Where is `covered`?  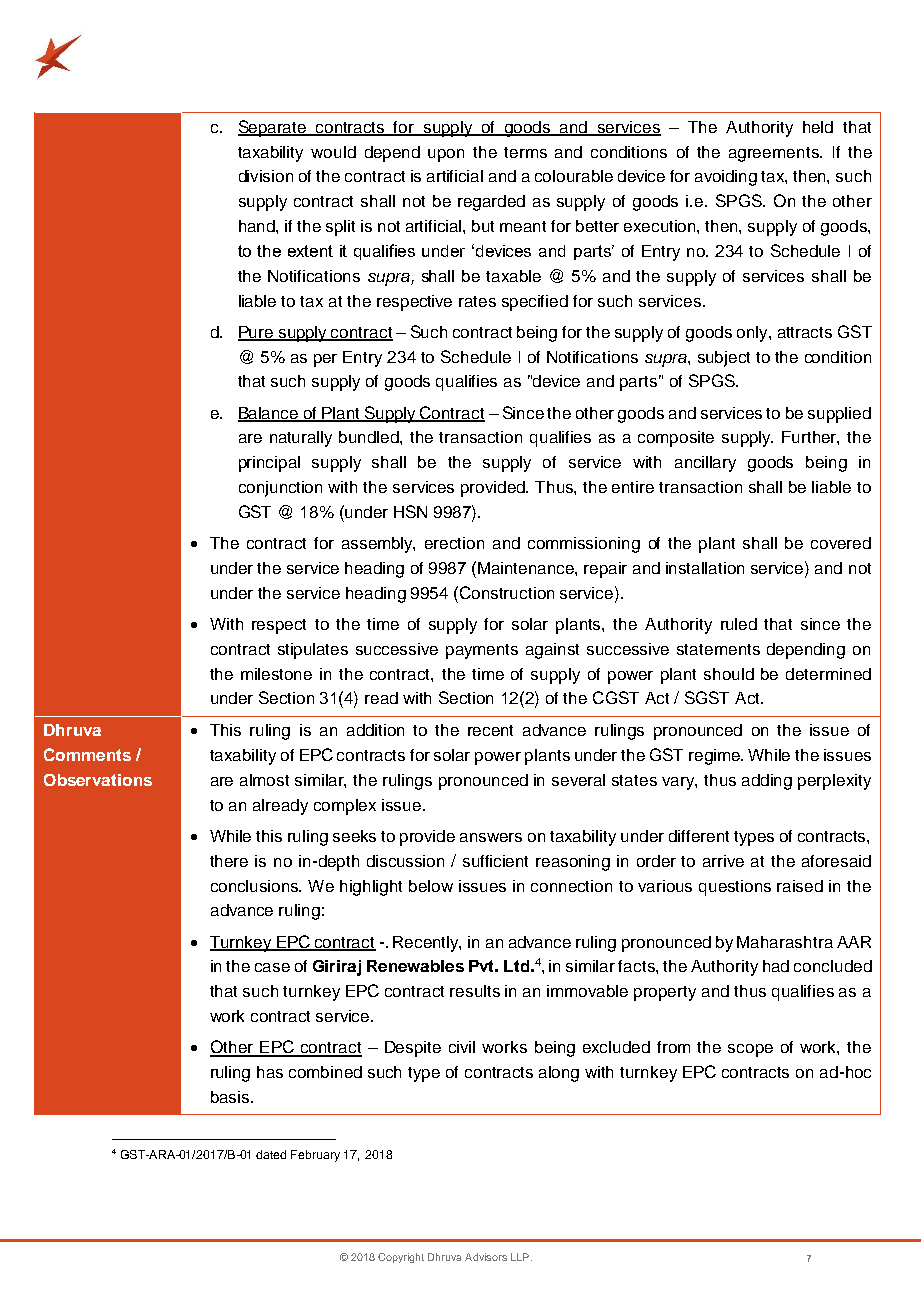 covered is located at coordinates (841, 543).
